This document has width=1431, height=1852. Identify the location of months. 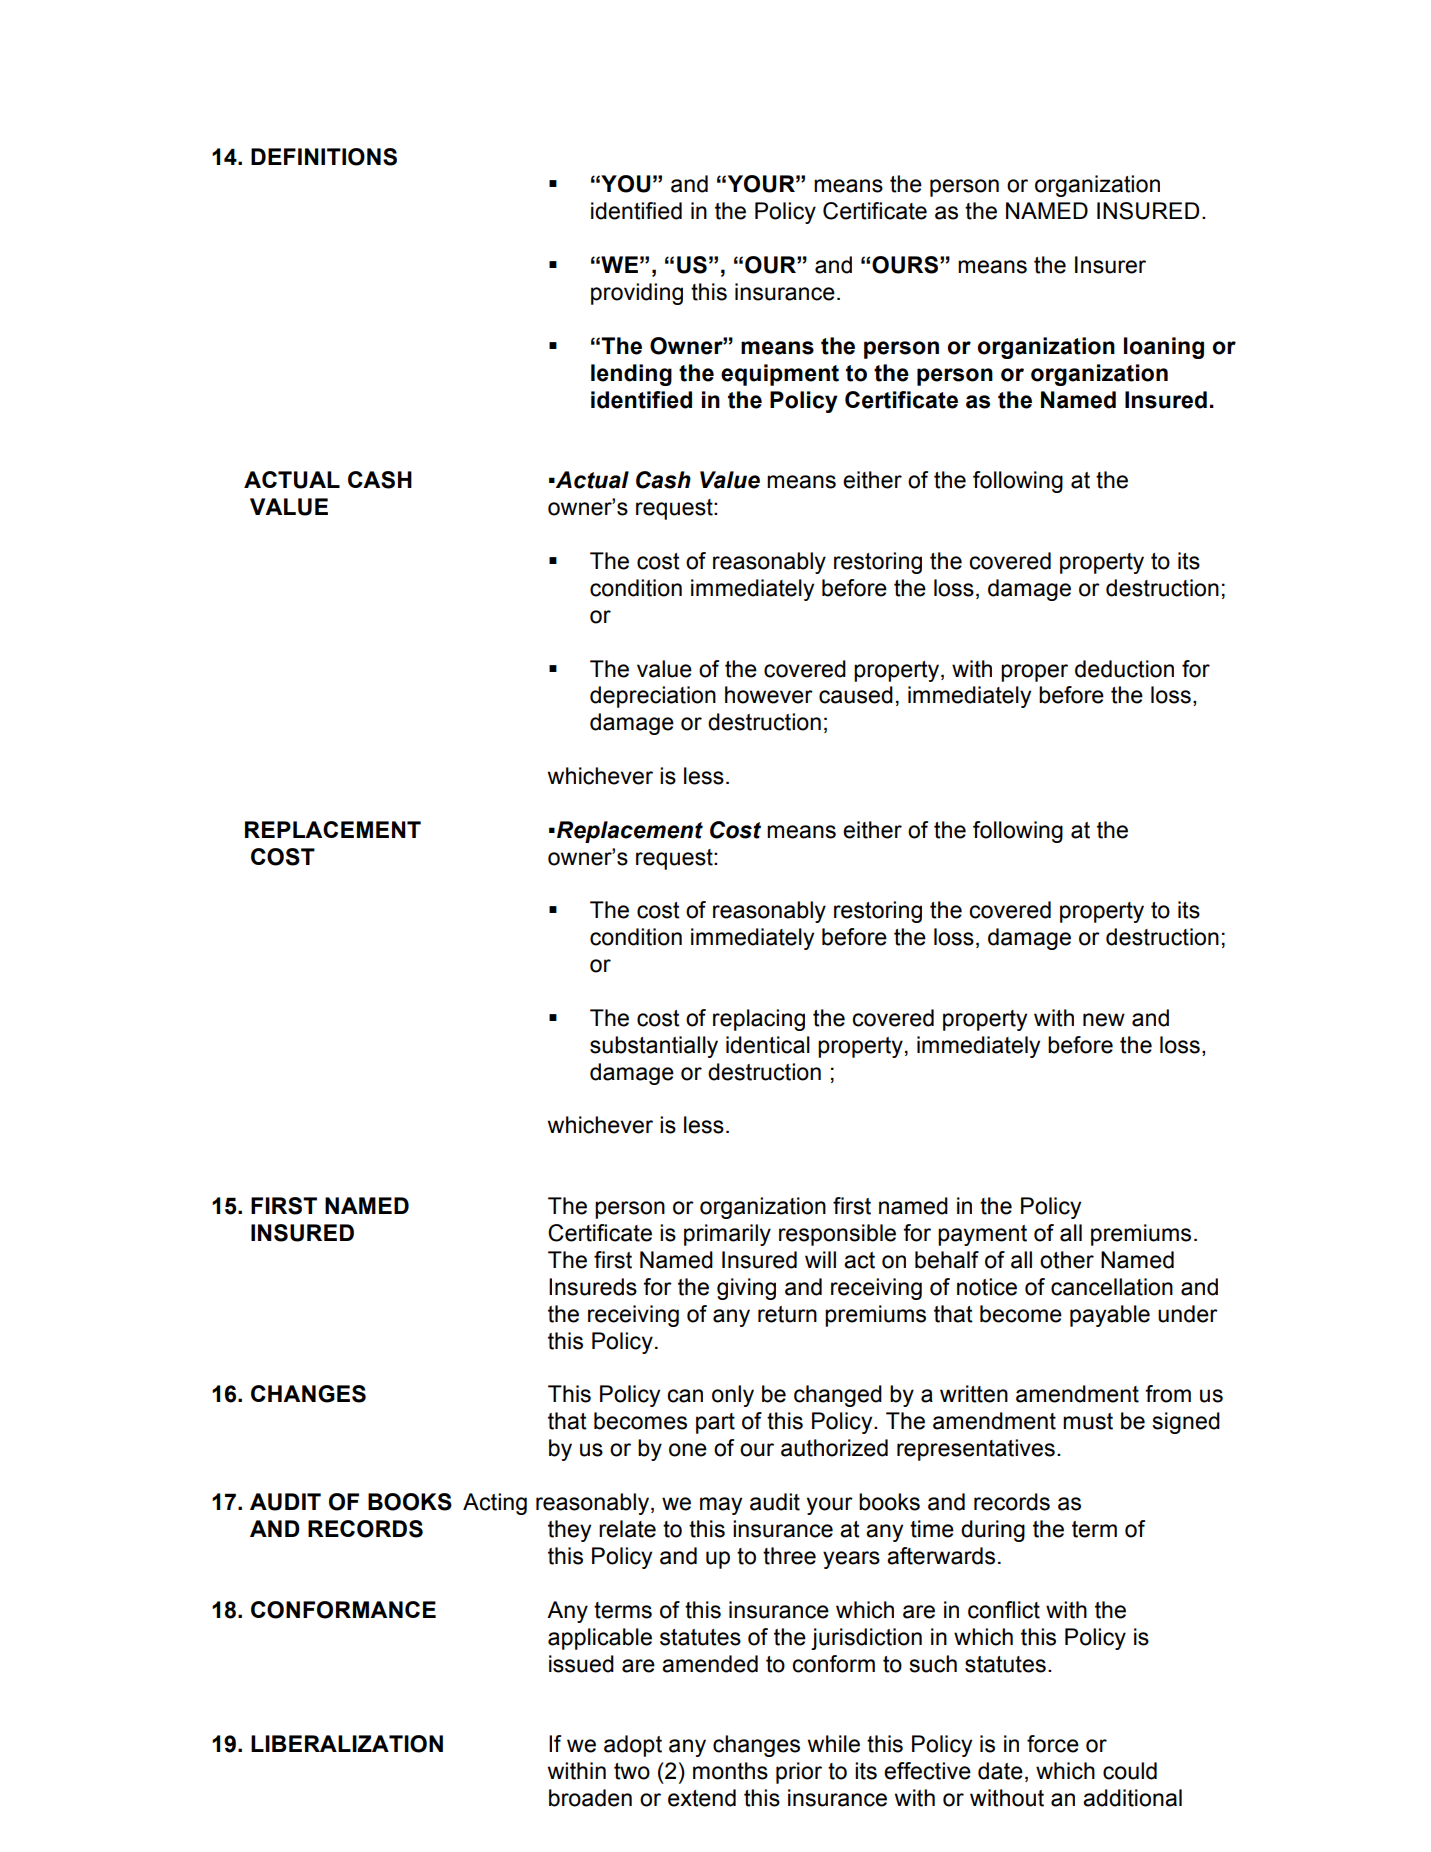
(730, 1771).
